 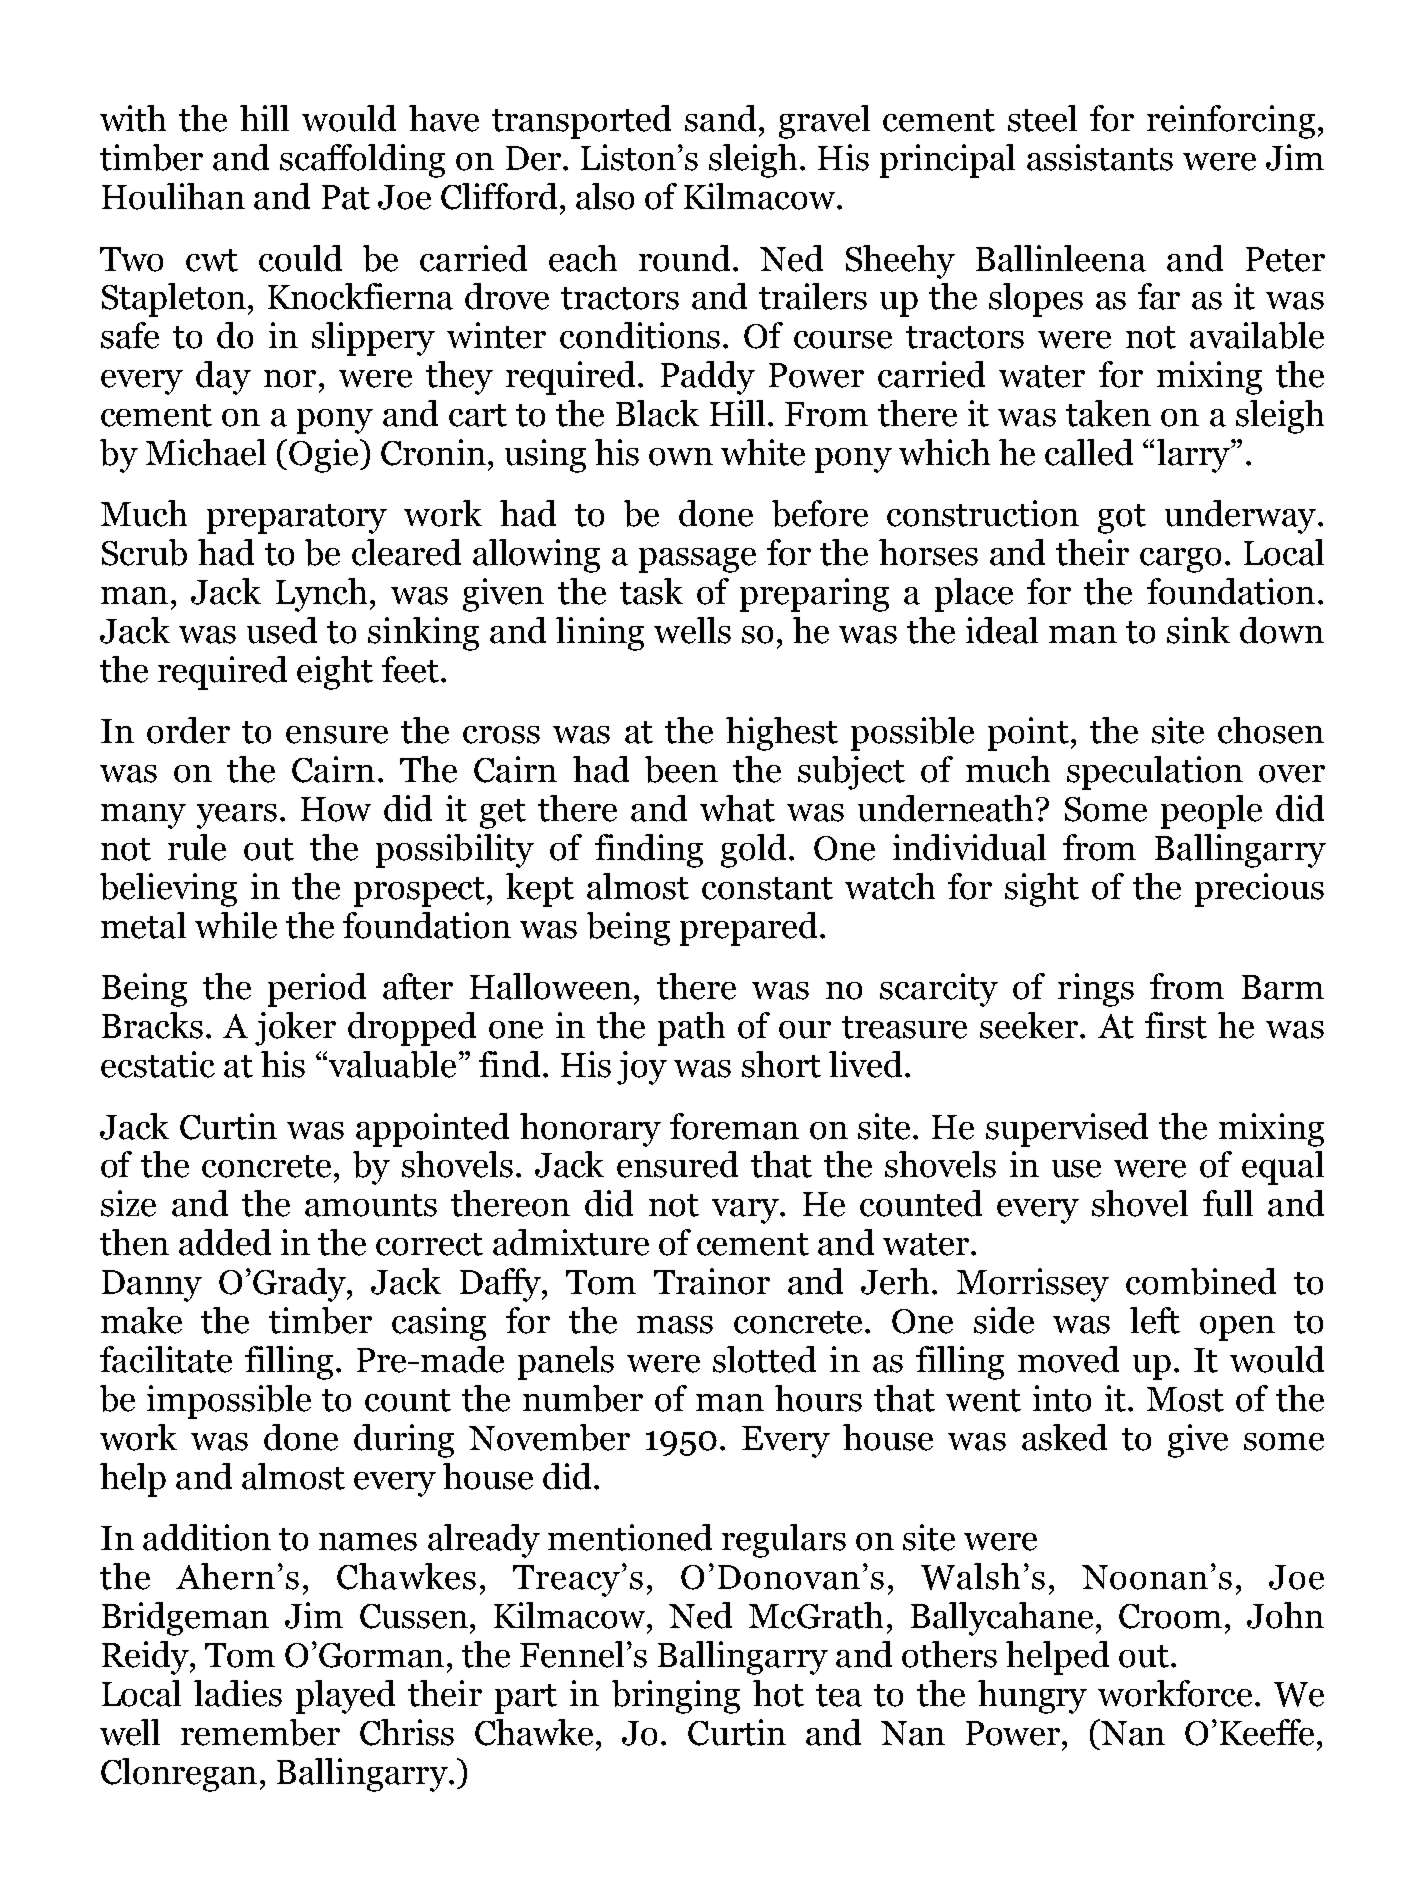 I want to click on ladies, so click(x=238, y=1693).
